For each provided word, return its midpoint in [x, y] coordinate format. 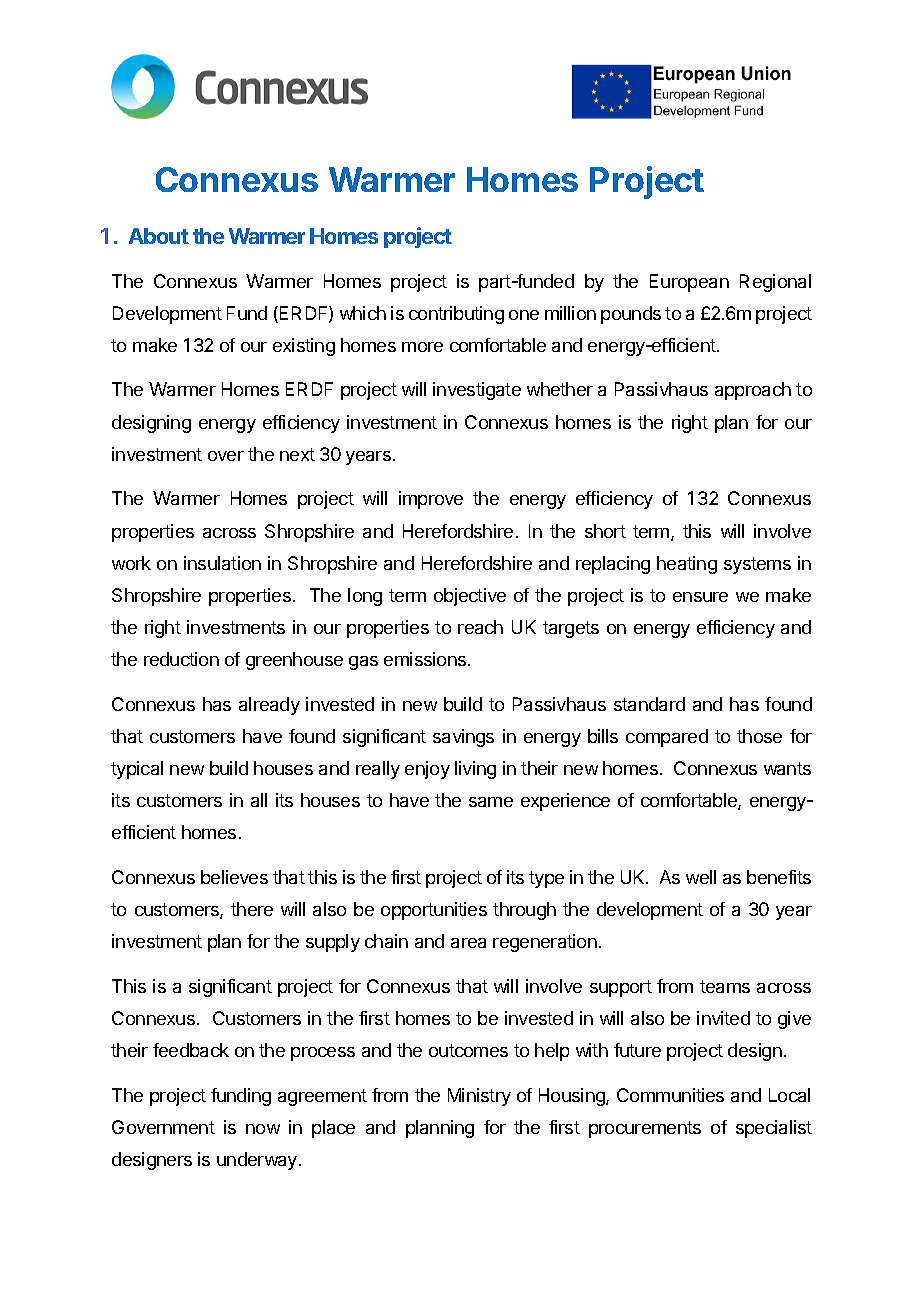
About [159, 236]
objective [470, 597]
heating [687, 565]
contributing [456, 315]
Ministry [479, 1097]
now [263, 1129]
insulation [222, 563]
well [701, 877]
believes [234, 877]
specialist [774, 1129]
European [689, 283]
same [491, 802]
